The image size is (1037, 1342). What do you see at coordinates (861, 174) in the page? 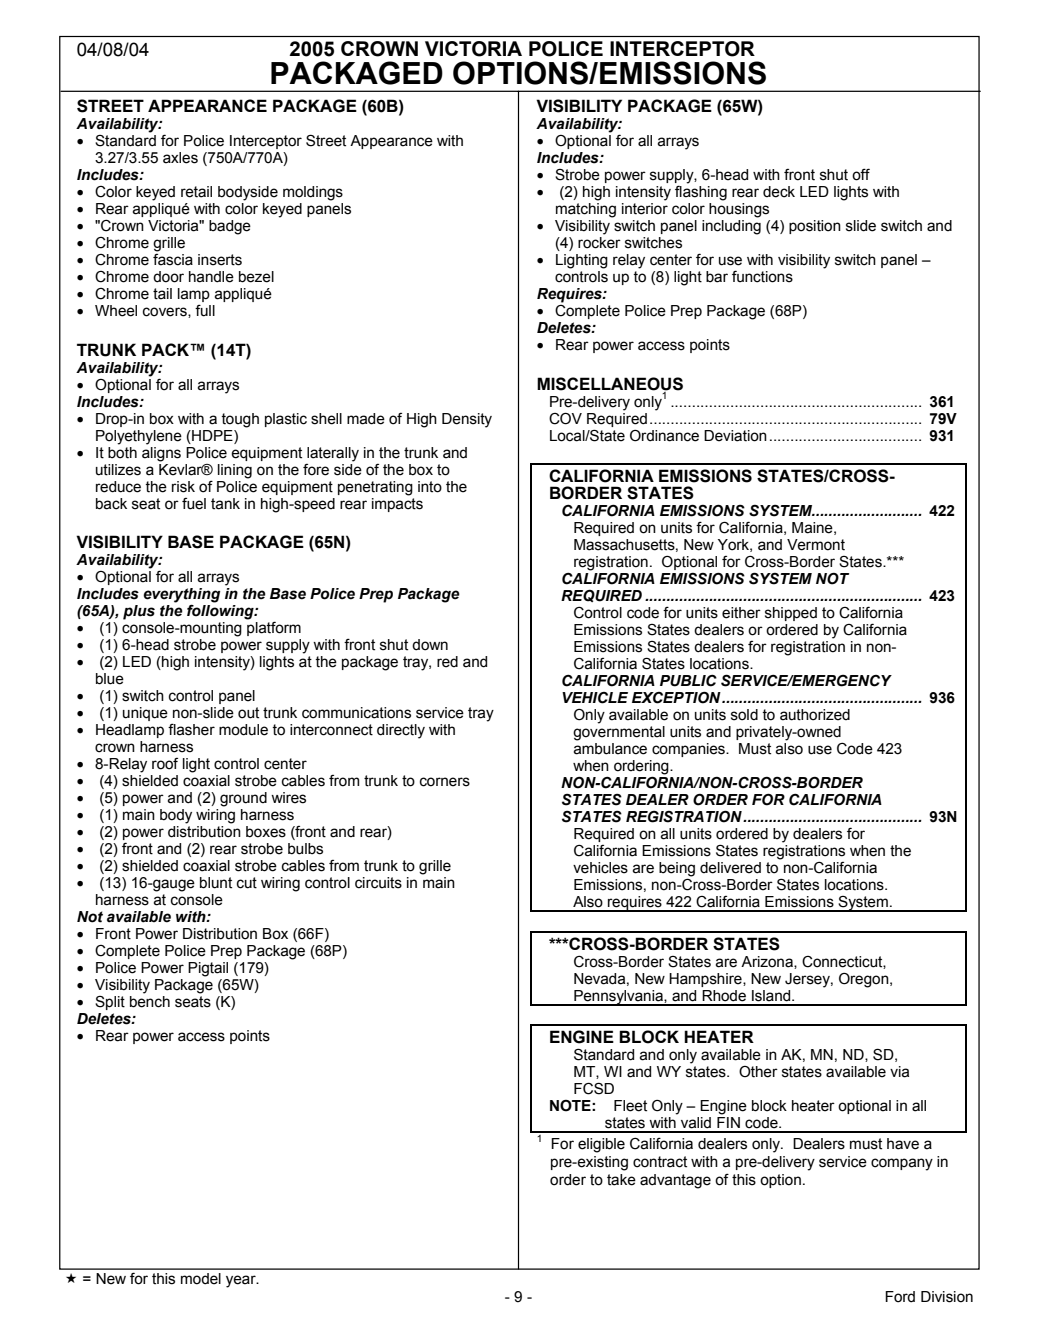
I see `off` at bounding box center [861, 174].
